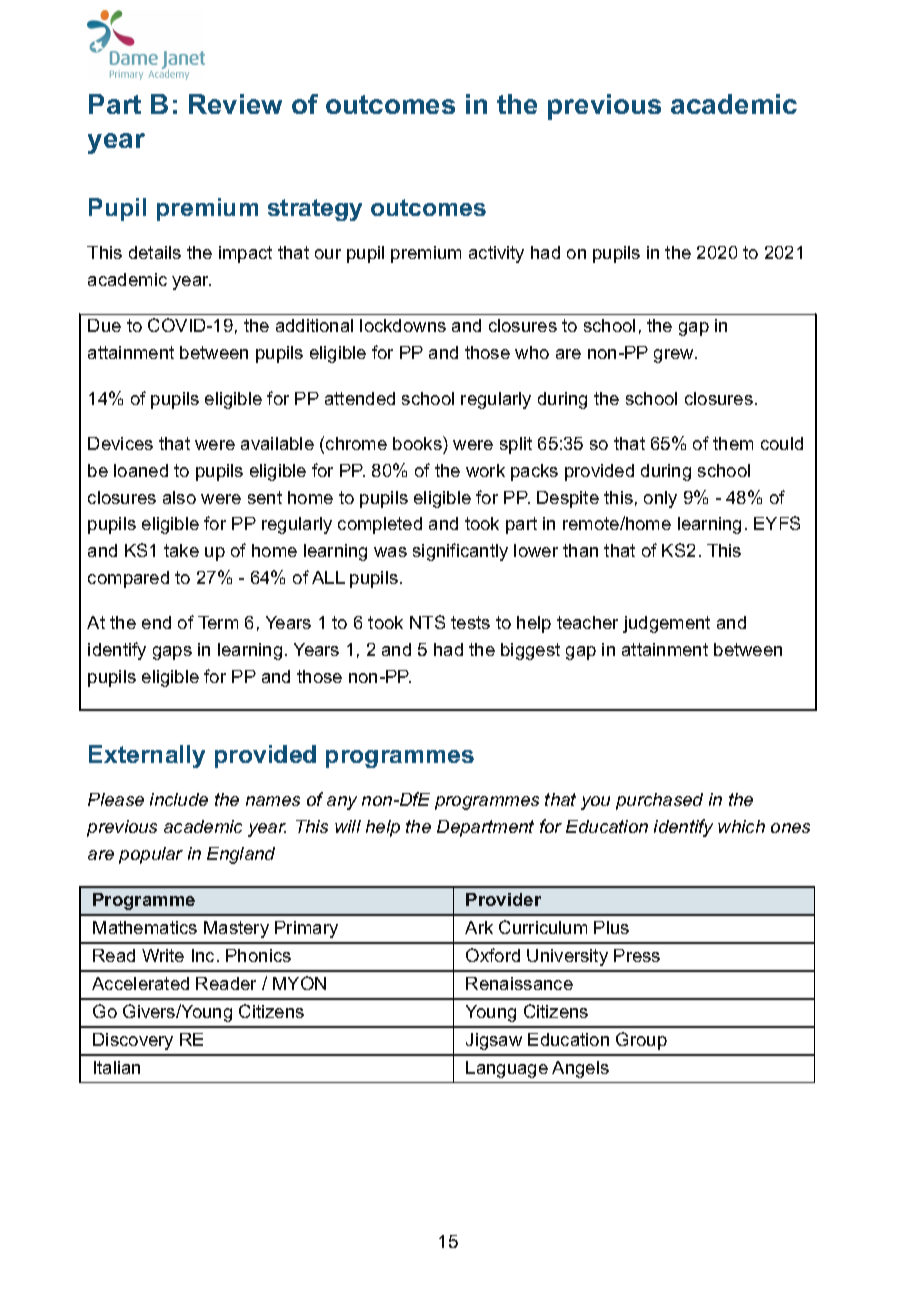  Describe the element at coordinates (675, 356) in the page. I see `grew` at that location.
